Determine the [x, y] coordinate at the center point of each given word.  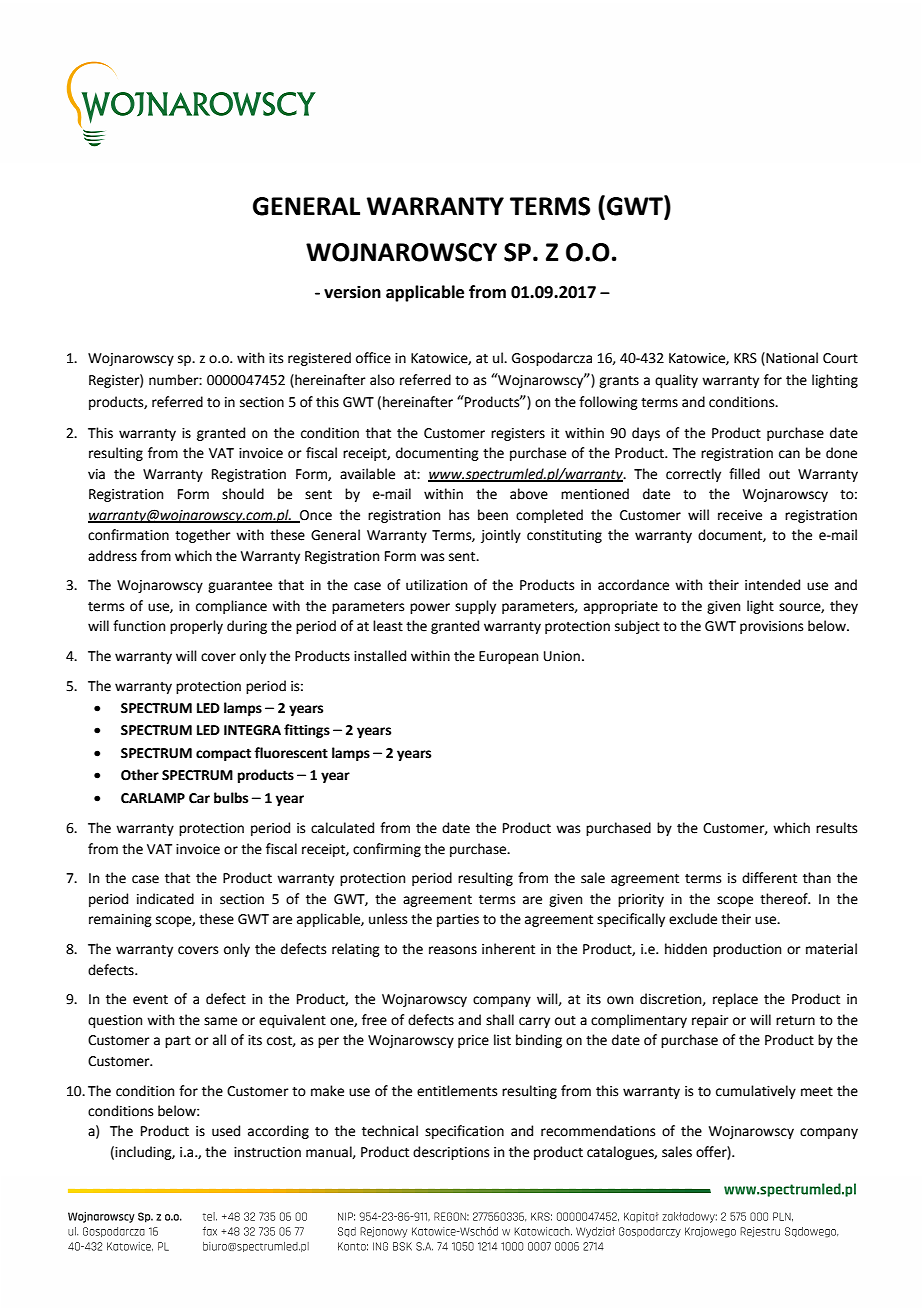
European [508, 657]
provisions [771, 627]
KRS [745, 358]
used [226, 1131]
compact [223, 754]
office [373, 358]
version [352, 292]
